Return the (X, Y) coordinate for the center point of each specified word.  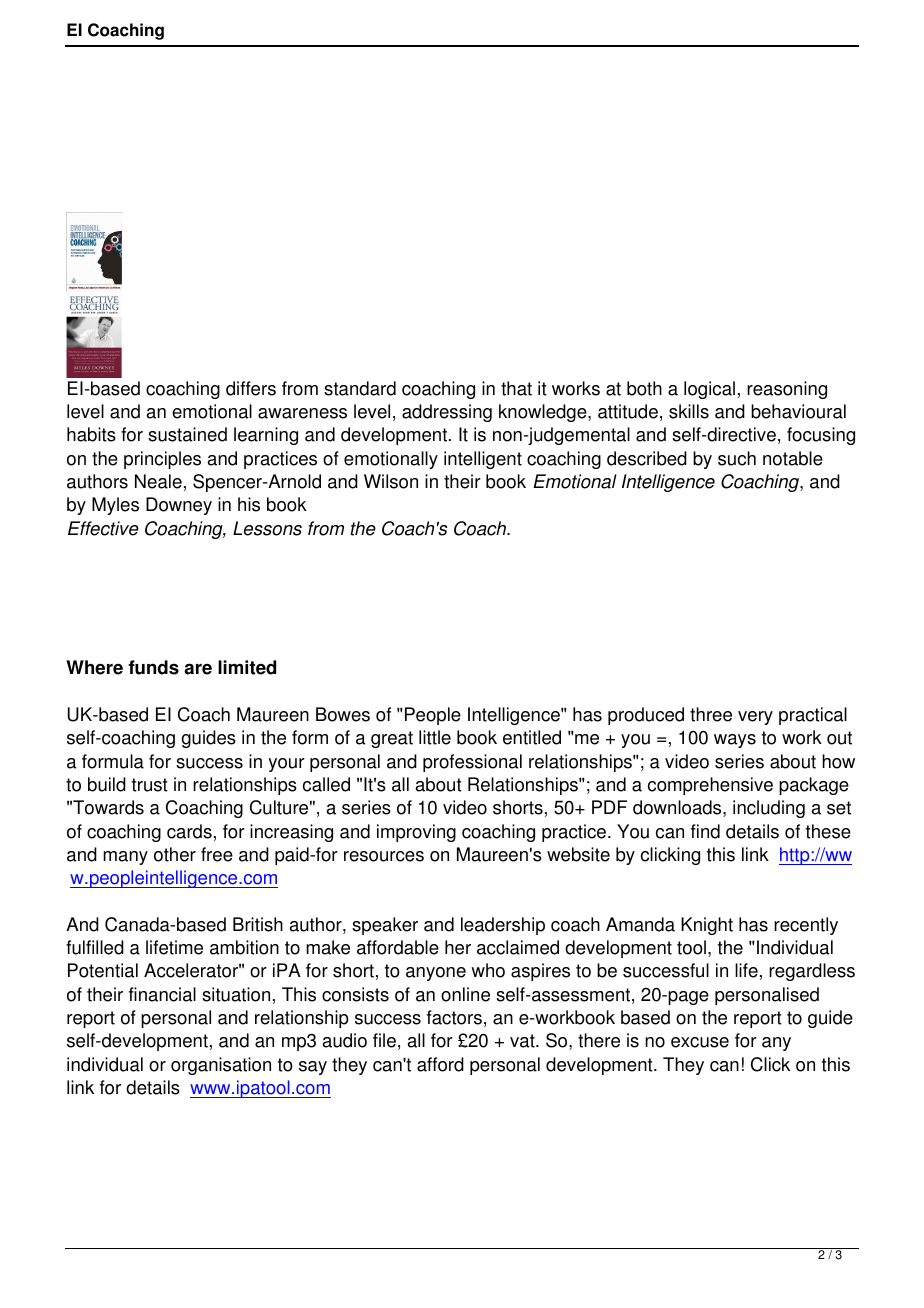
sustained (187, 434)
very (755, 718)
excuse (700, 1042)
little (435, 737)
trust (150, 785)
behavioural (798, 411)
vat (523, 1041)
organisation (221, 1066)
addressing (447, 413)
